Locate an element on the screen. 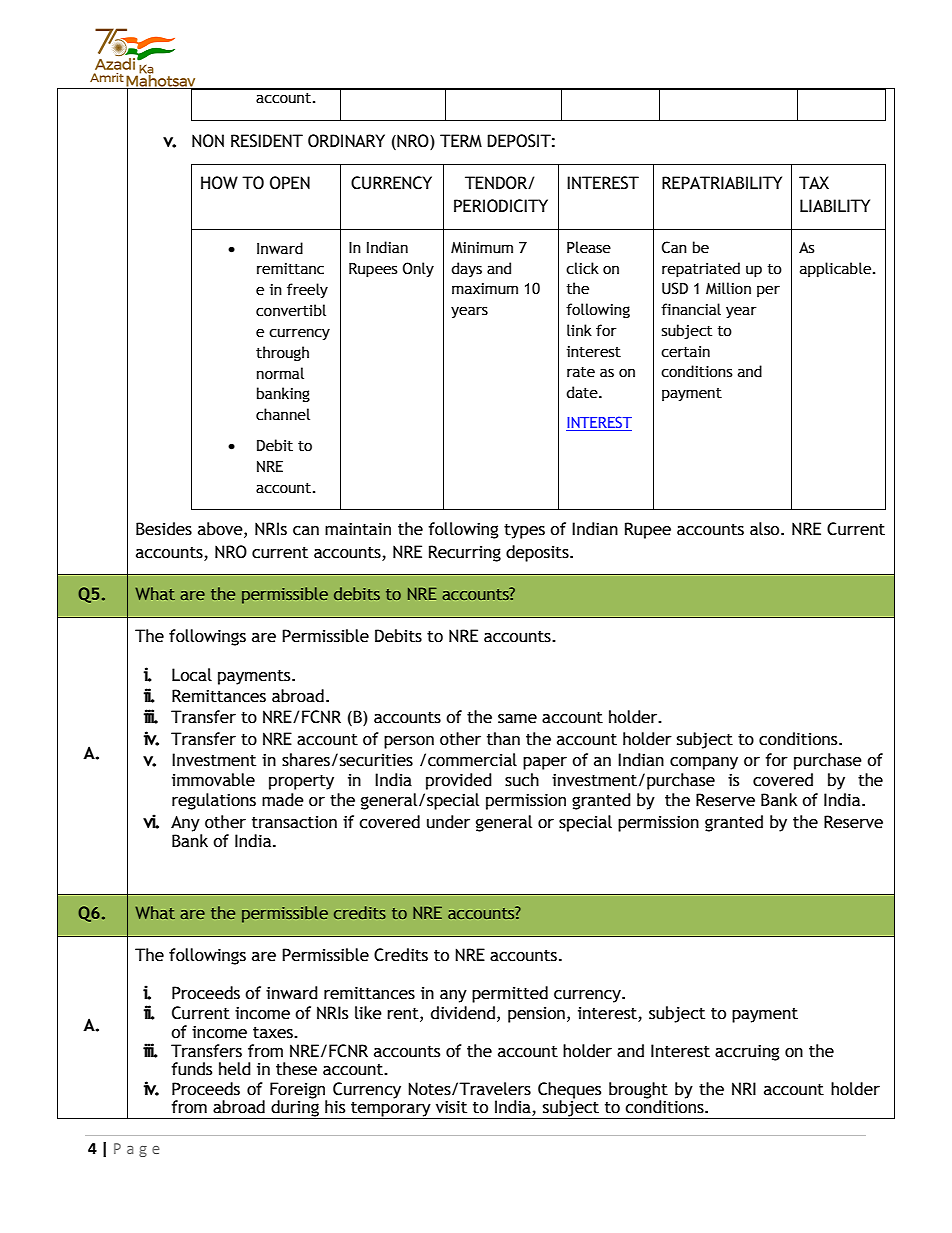  LIABILITY is located at coordinates (835, 205).
